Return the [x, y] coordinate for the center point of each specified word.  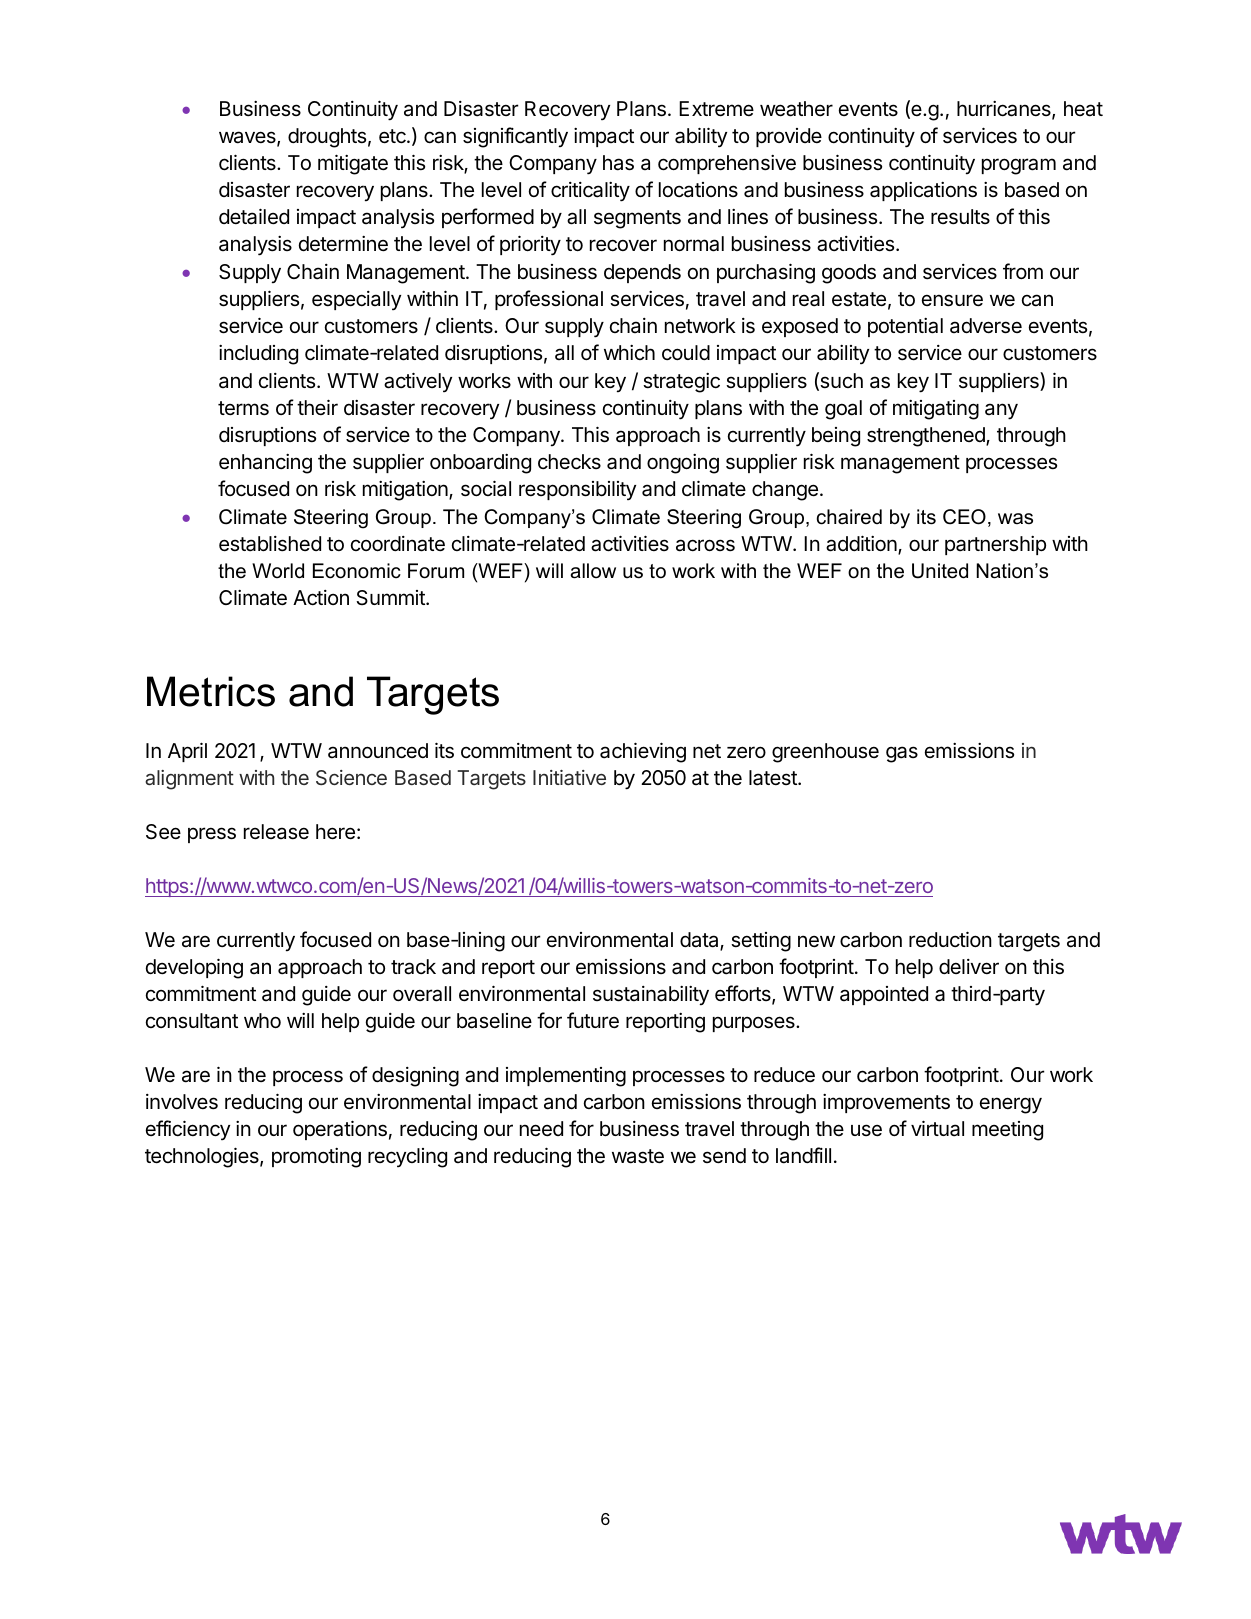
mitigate [353, 164]
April [187, 752]
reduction [950, 939]
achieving [643, 752]
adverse [986, 326]
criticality [590, 192]
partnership [995, 545]
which [629, 352]
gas [902, 754]
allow [593, 571]
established [270, 544]
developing [194, 968]
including [258, 355]
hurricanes [1005, 110]
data [700, 941]
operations [340, 1130]
